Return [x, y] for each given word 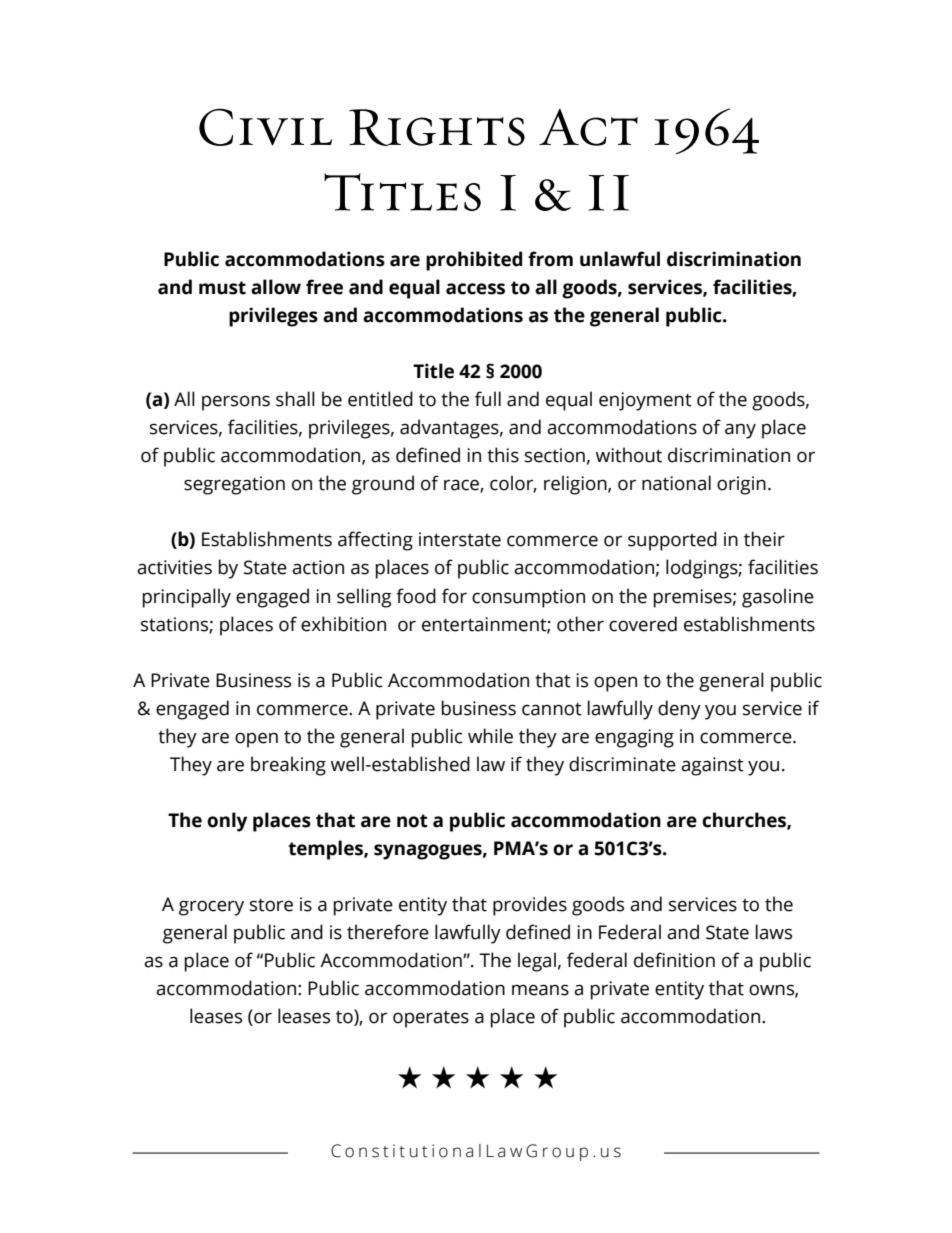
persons [236, 403]
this [503, 455]
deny [679, 710]
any [740, 431]
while [490, 736]
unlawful [620, 259]
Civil [265, 127]
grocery [211, 908]
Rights [437, 127]
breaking [288, 766]
